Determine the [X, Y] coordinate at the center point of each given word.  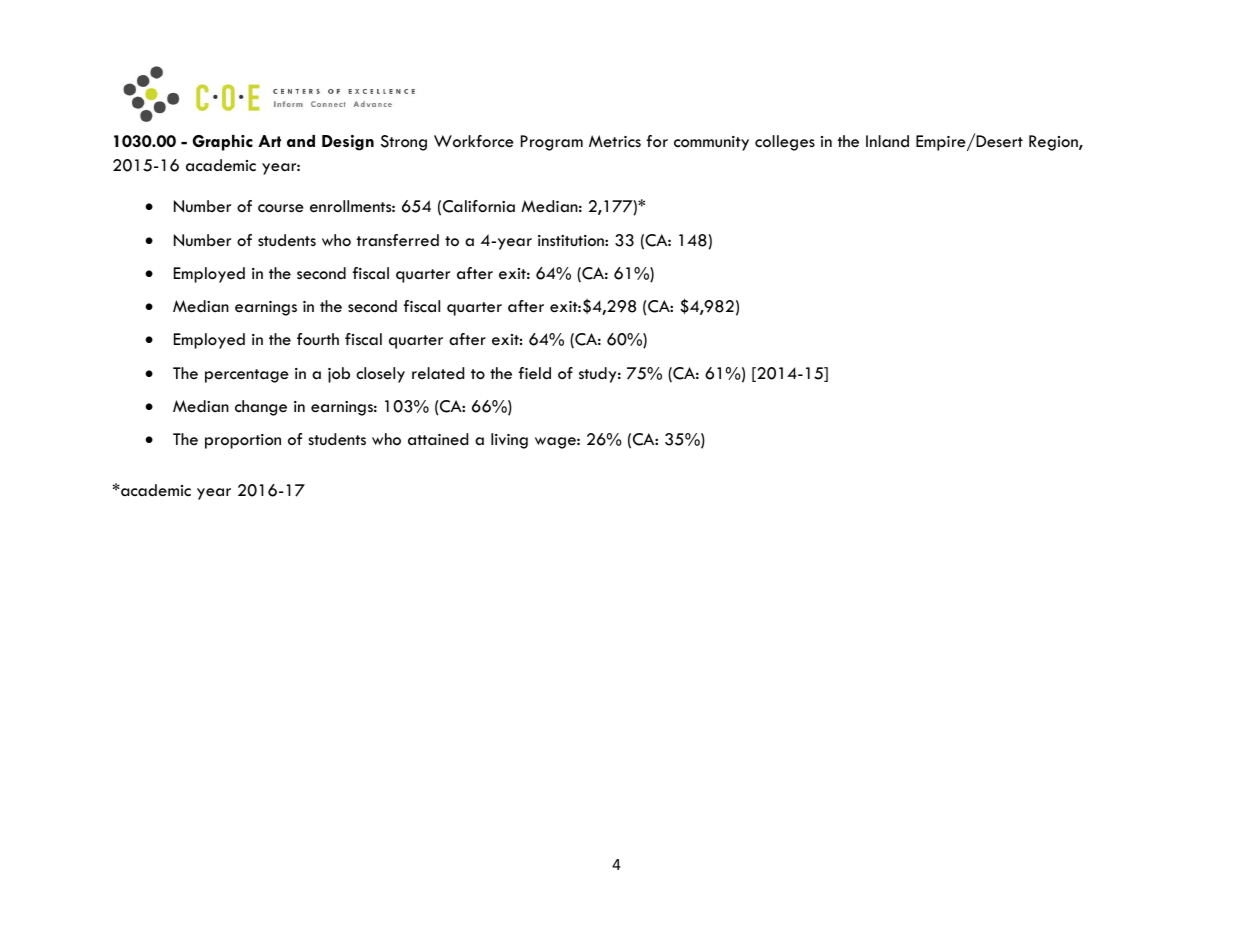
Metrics [615, 141]
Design [348, 143]
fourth [318, 339]
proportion [243, 441]
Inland [887, 141]
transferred [398, 240]
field [534, 373]
